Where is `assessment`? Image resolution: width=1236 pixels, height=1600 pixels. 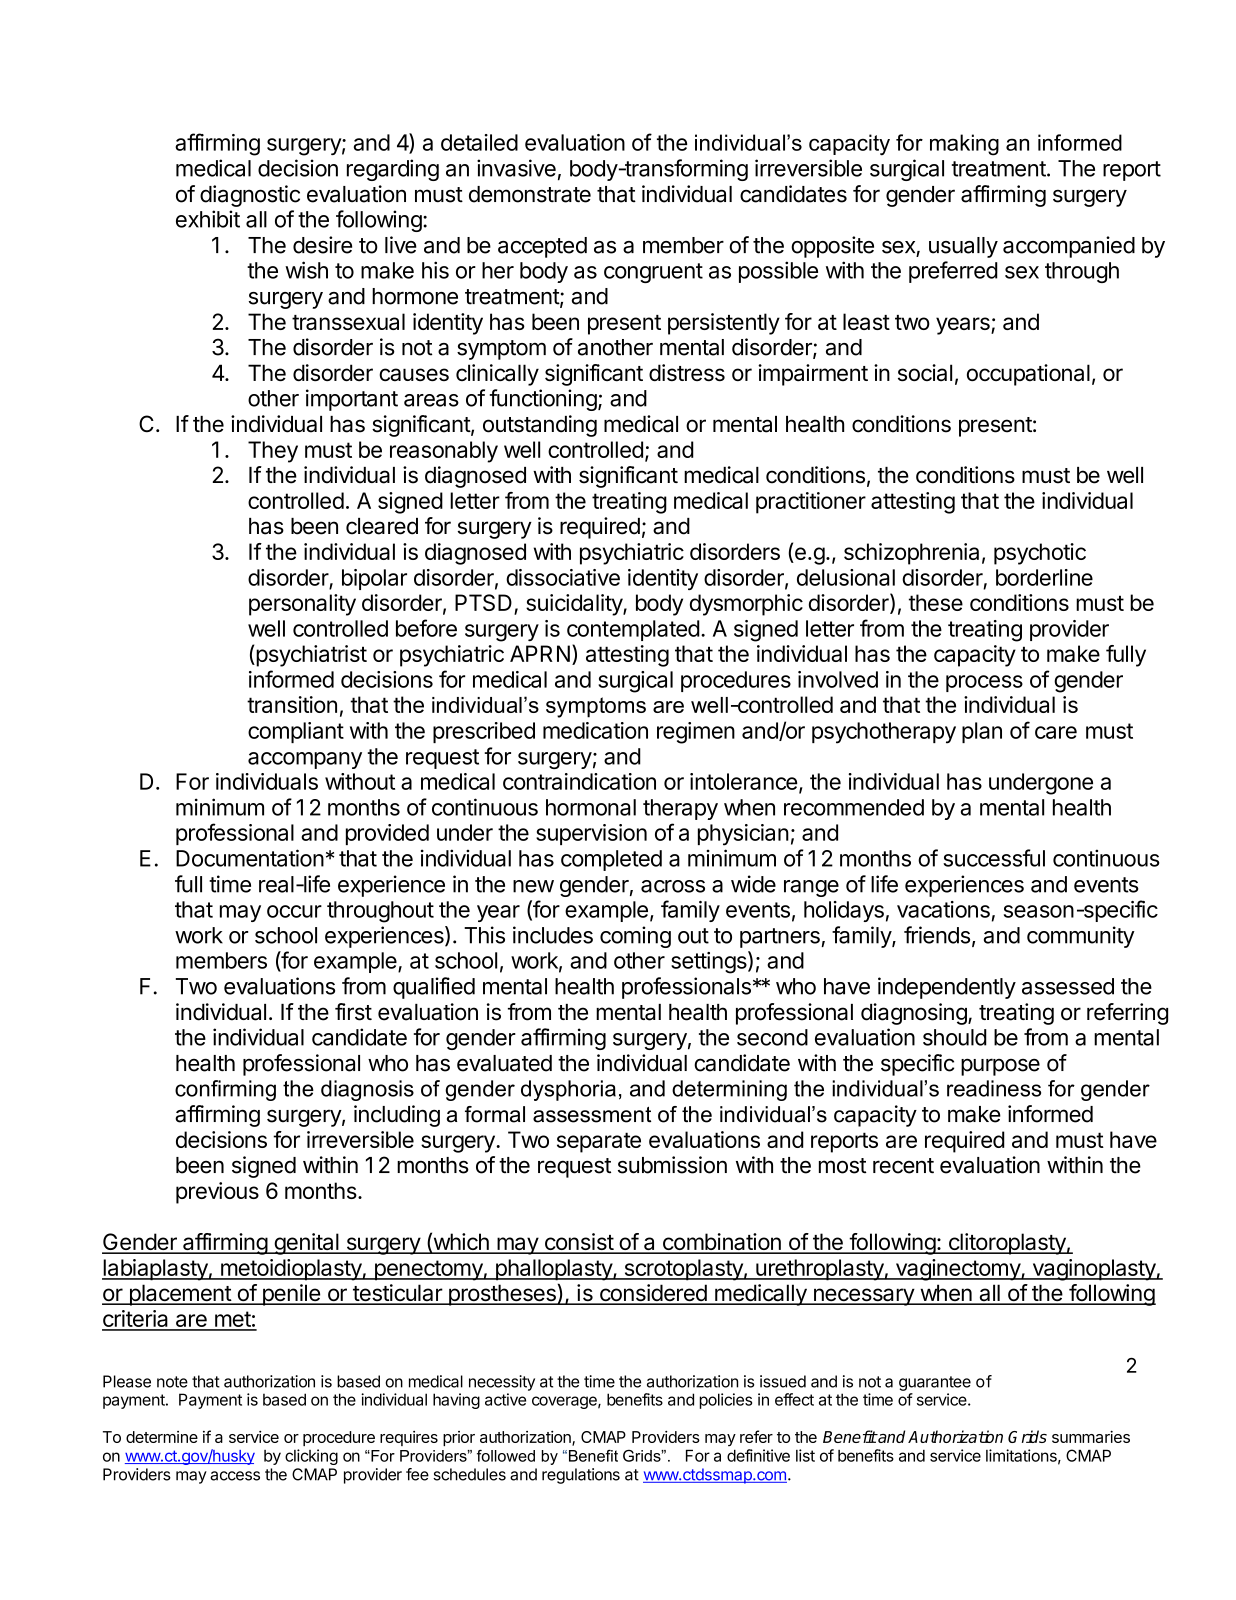 assessment is located at coordinates (592, 1115).
